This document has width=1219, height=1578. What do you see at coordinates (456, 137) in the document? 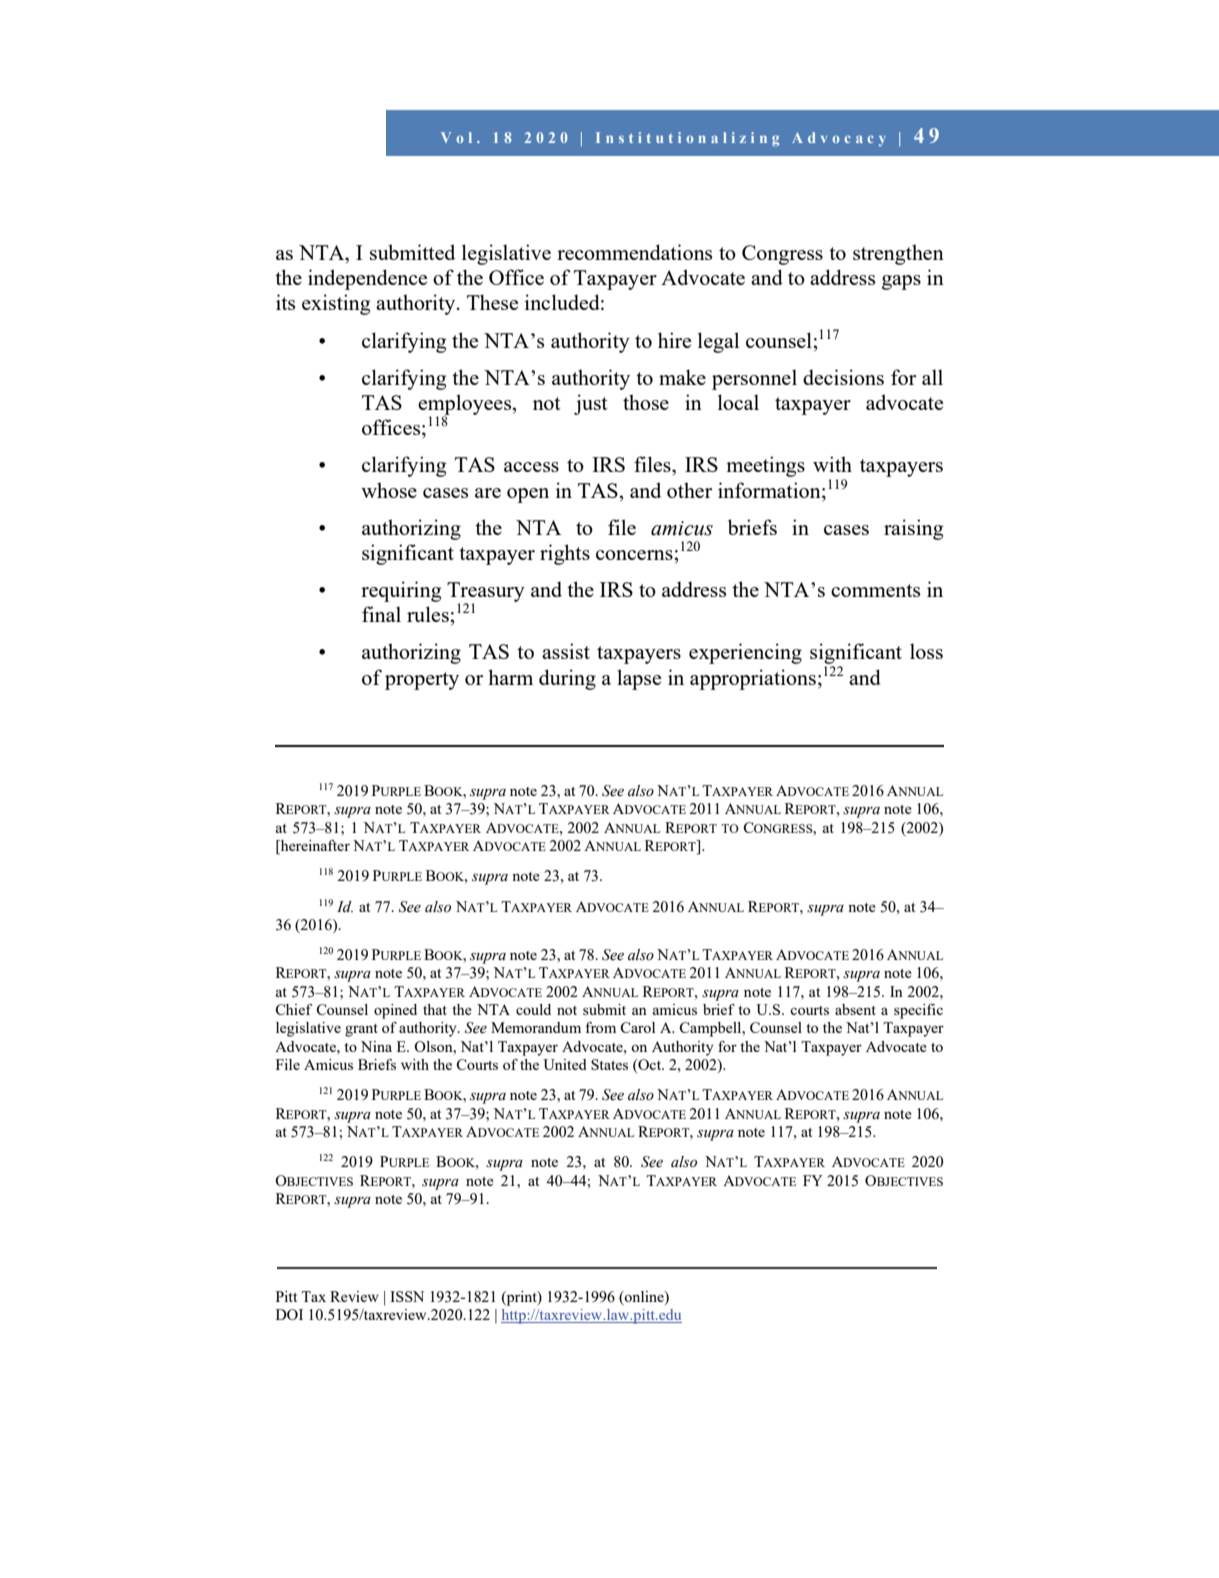
I see `Vol` at bounding box center [456, 137].
